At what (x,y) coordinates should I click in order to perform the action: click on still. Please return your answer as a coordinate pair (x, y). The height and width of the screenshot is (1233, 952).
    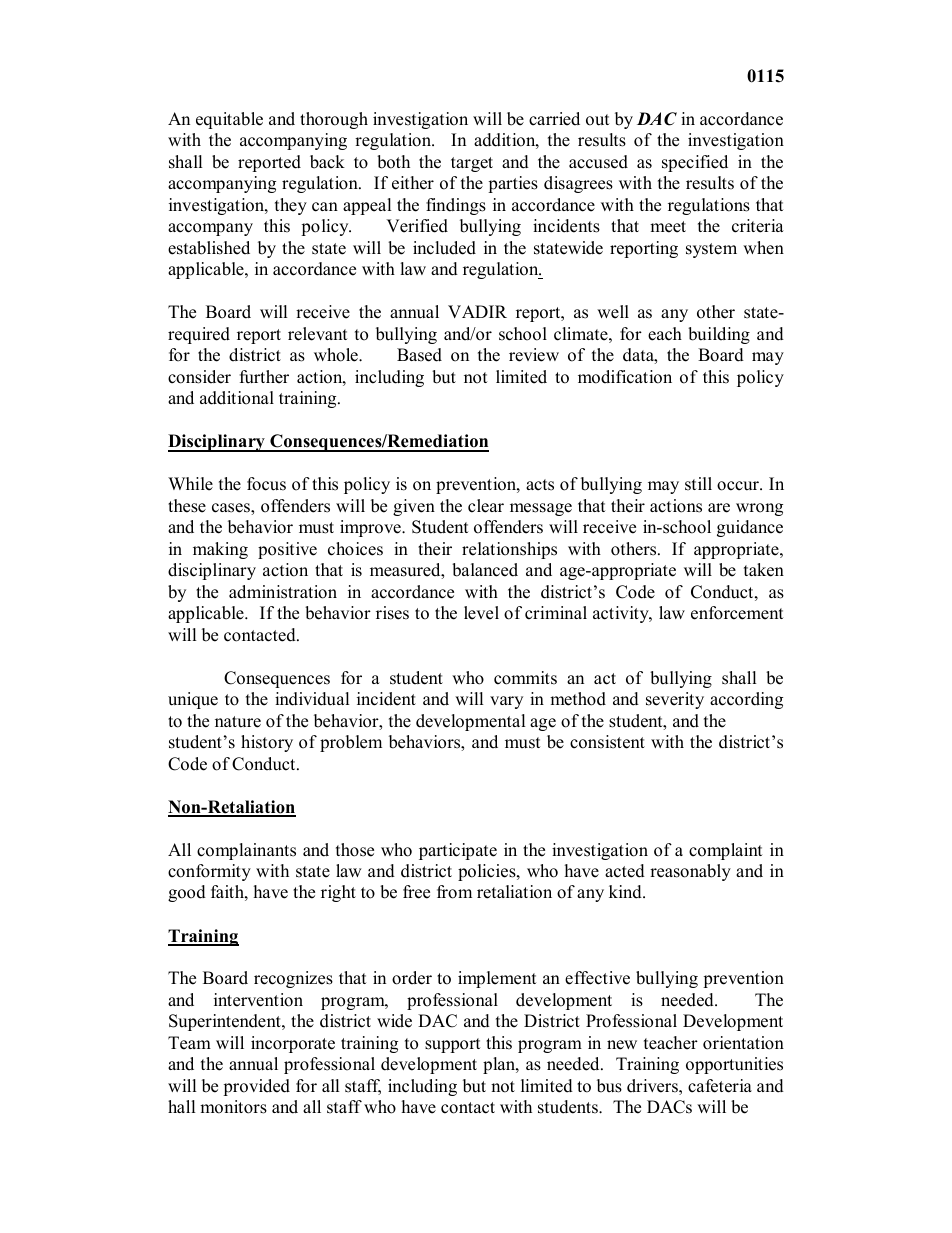
    Looking at the image, I should click on (698, 484).
